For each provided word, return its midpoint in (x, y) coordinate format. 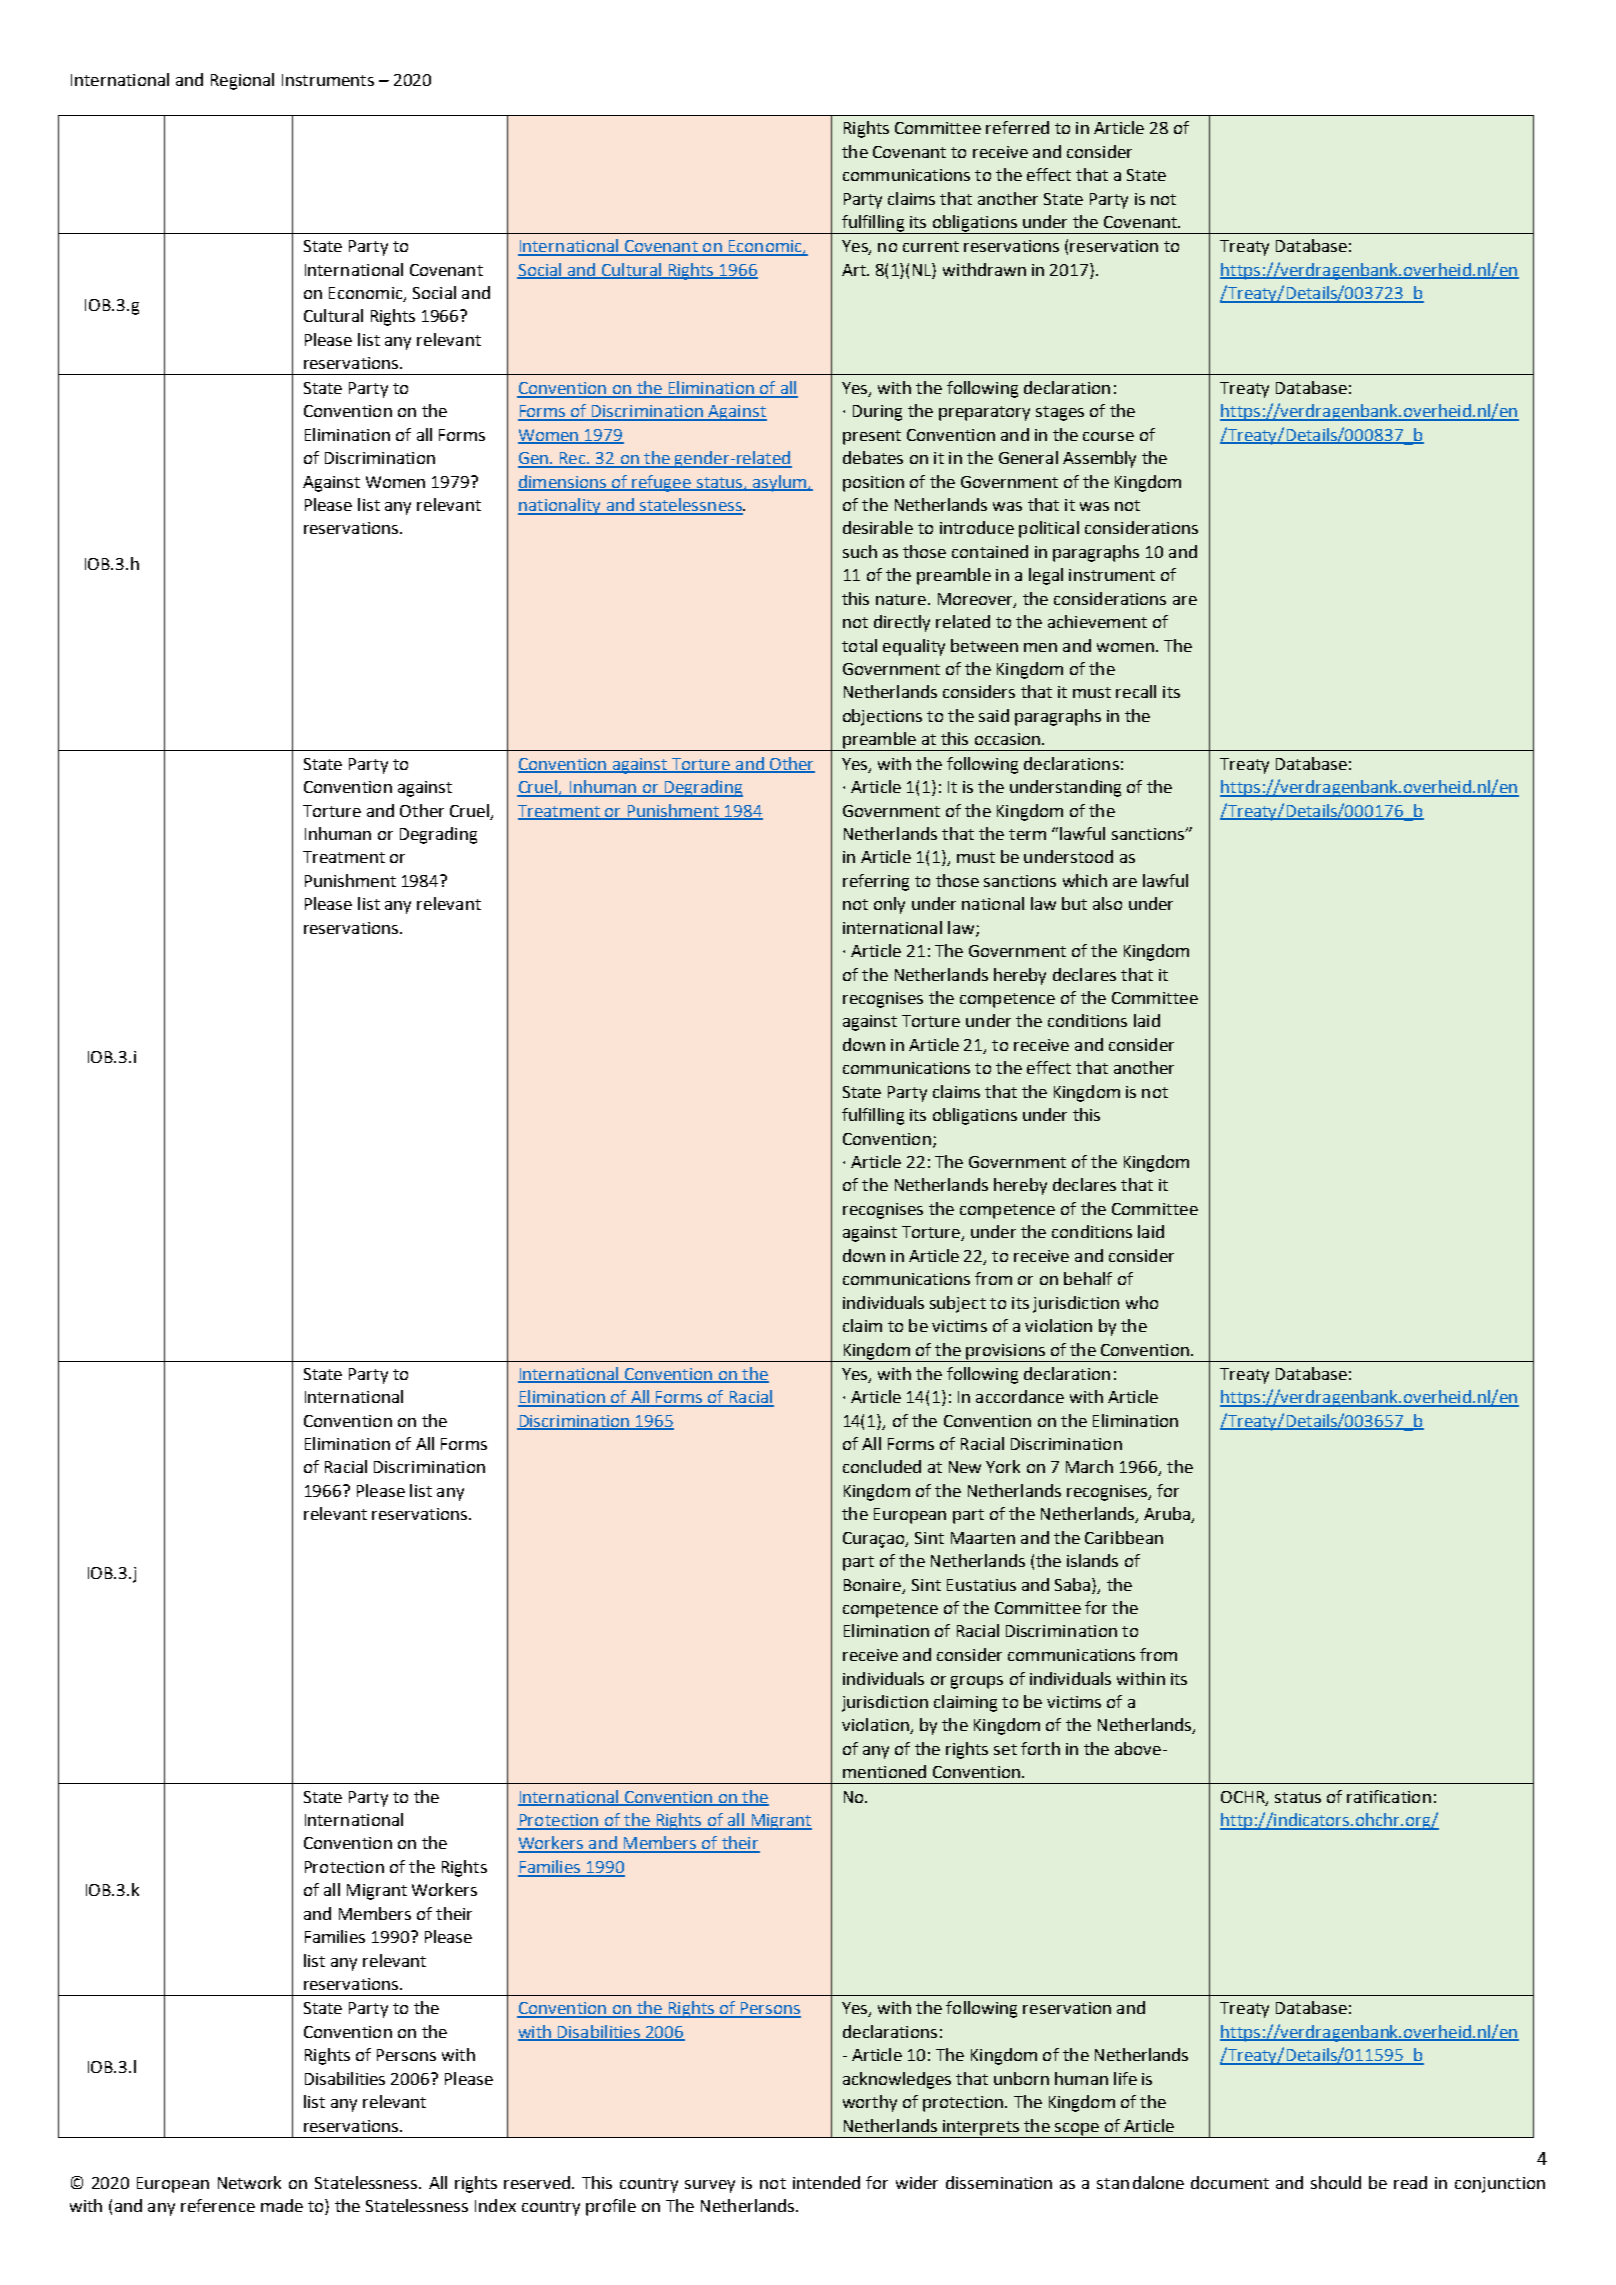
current (931, 246)
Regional (242, 81)
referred (1017, 127)
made (282, 2205)
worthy (870, 2103)
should (1336, 2182)
